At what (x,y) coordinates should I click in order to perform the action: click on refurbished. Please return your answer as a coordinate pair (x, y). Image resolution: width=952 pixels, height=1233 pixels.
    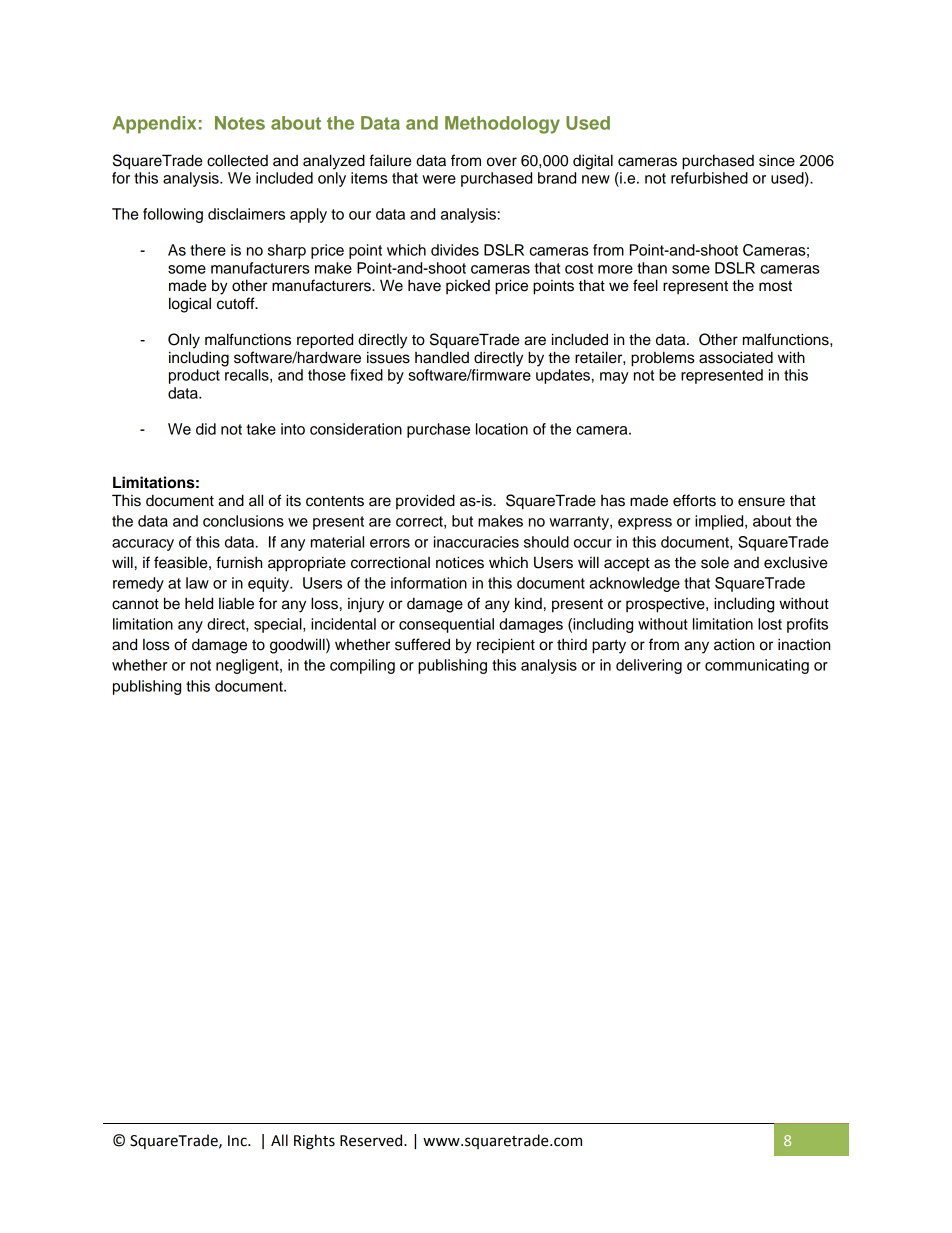
    Looking at the image, I should click on (709, 178).
